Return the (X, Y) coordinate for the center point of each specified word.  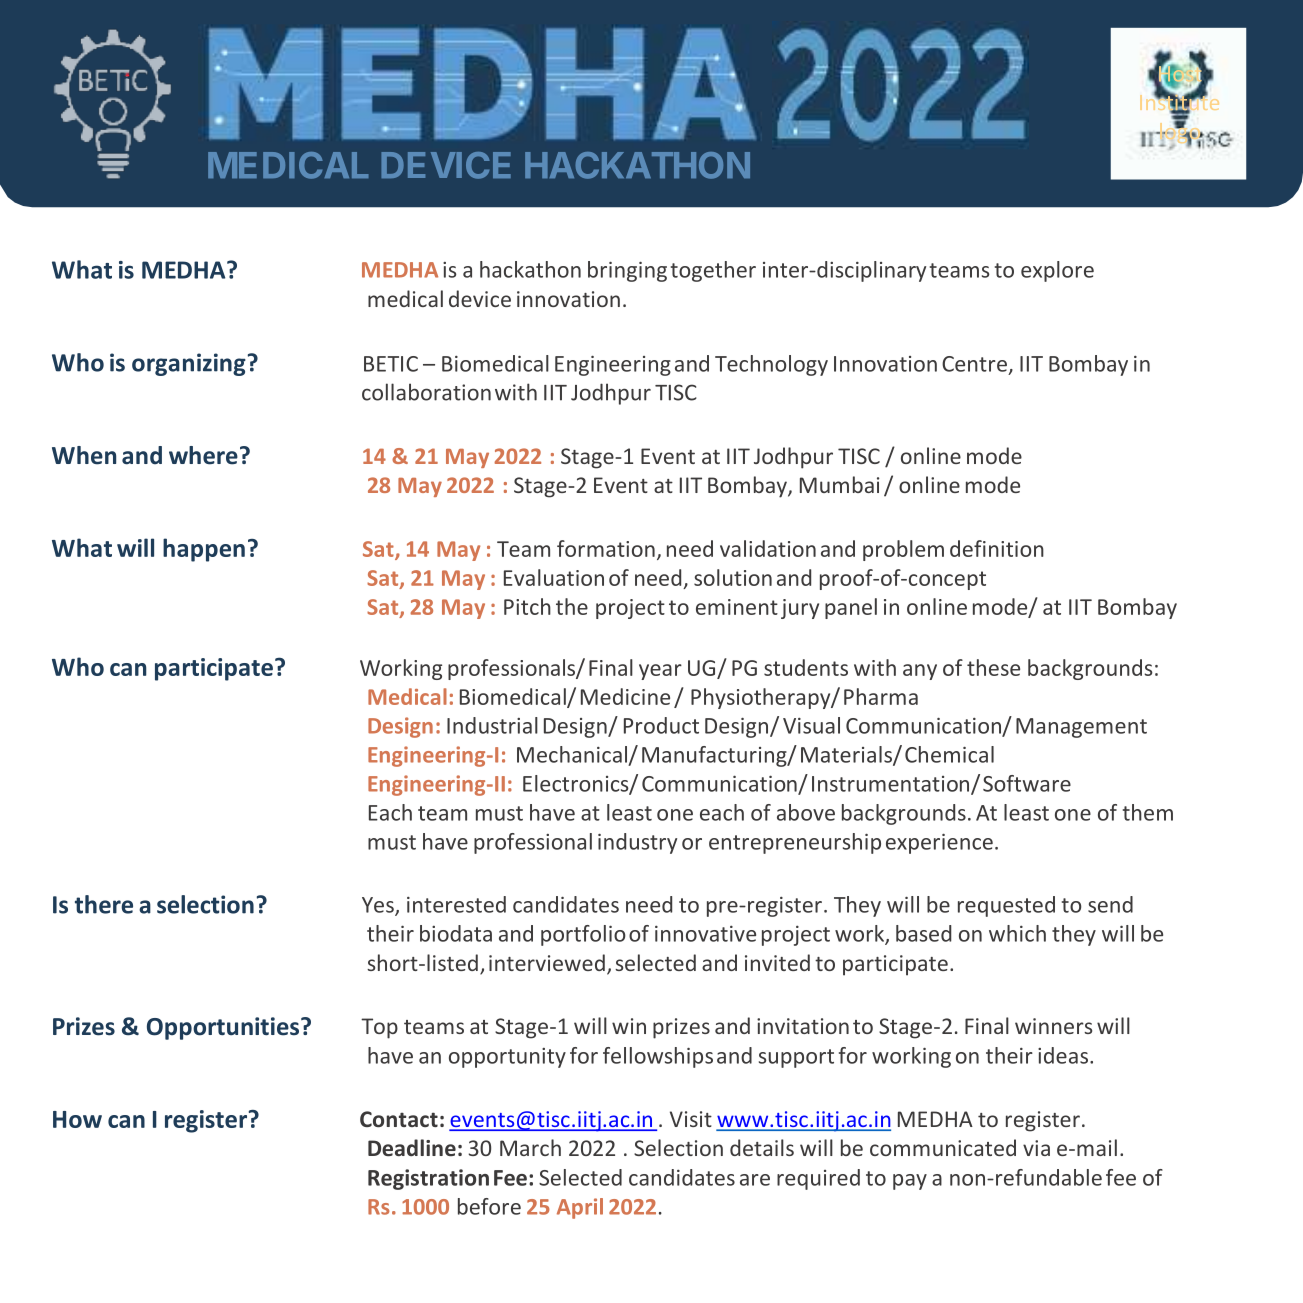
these (993, 667)
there (104, 904)
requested (1006, 906)
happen (204, 550)
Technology (771, 365)
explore (1057, 271)
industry (637, 843)
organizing (189, 364)
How (77, 1119)
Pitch (527, 606)
